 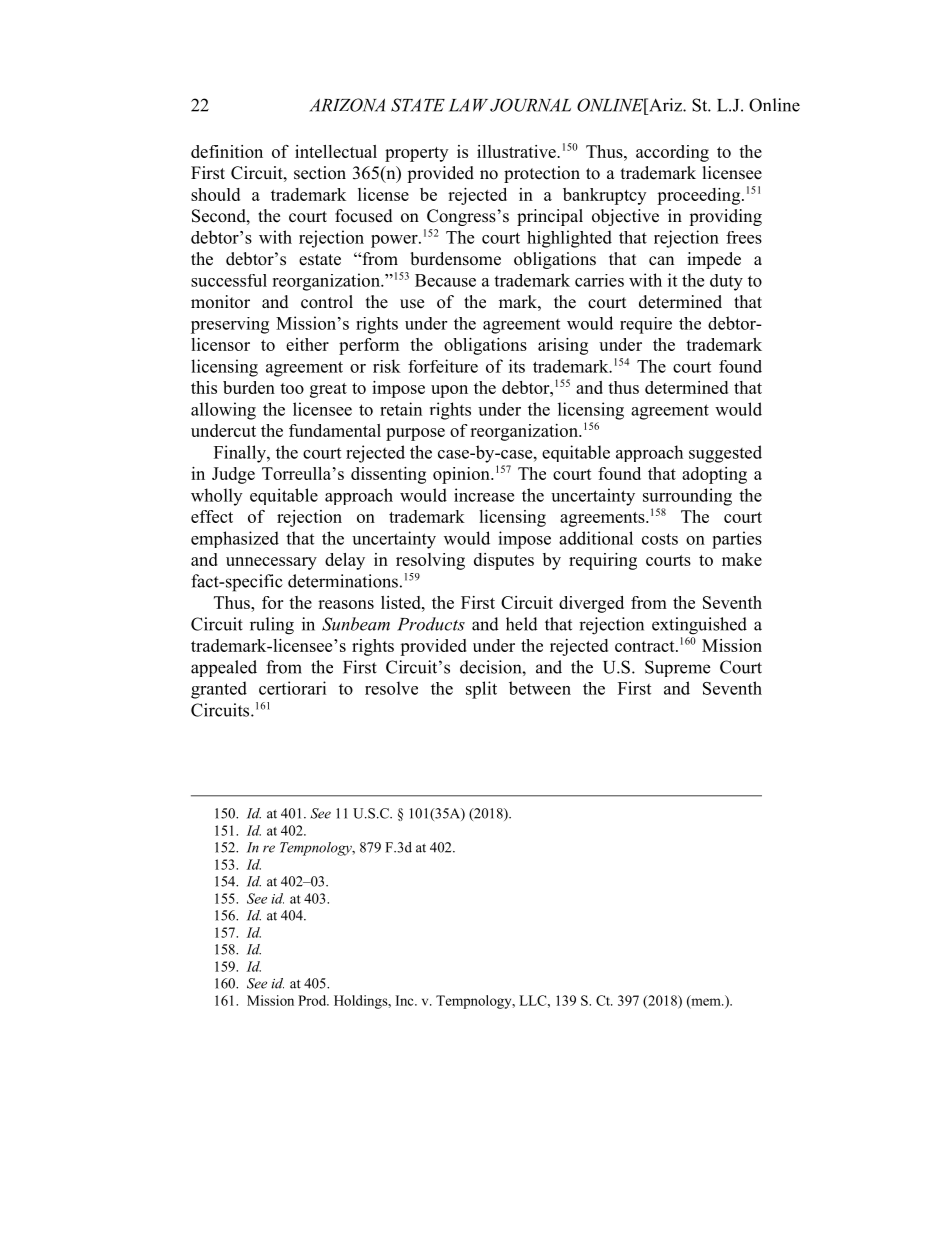 What do you see at coordinates (292, 388) in the image?
I see `too` at bounding box center [292, 388].
